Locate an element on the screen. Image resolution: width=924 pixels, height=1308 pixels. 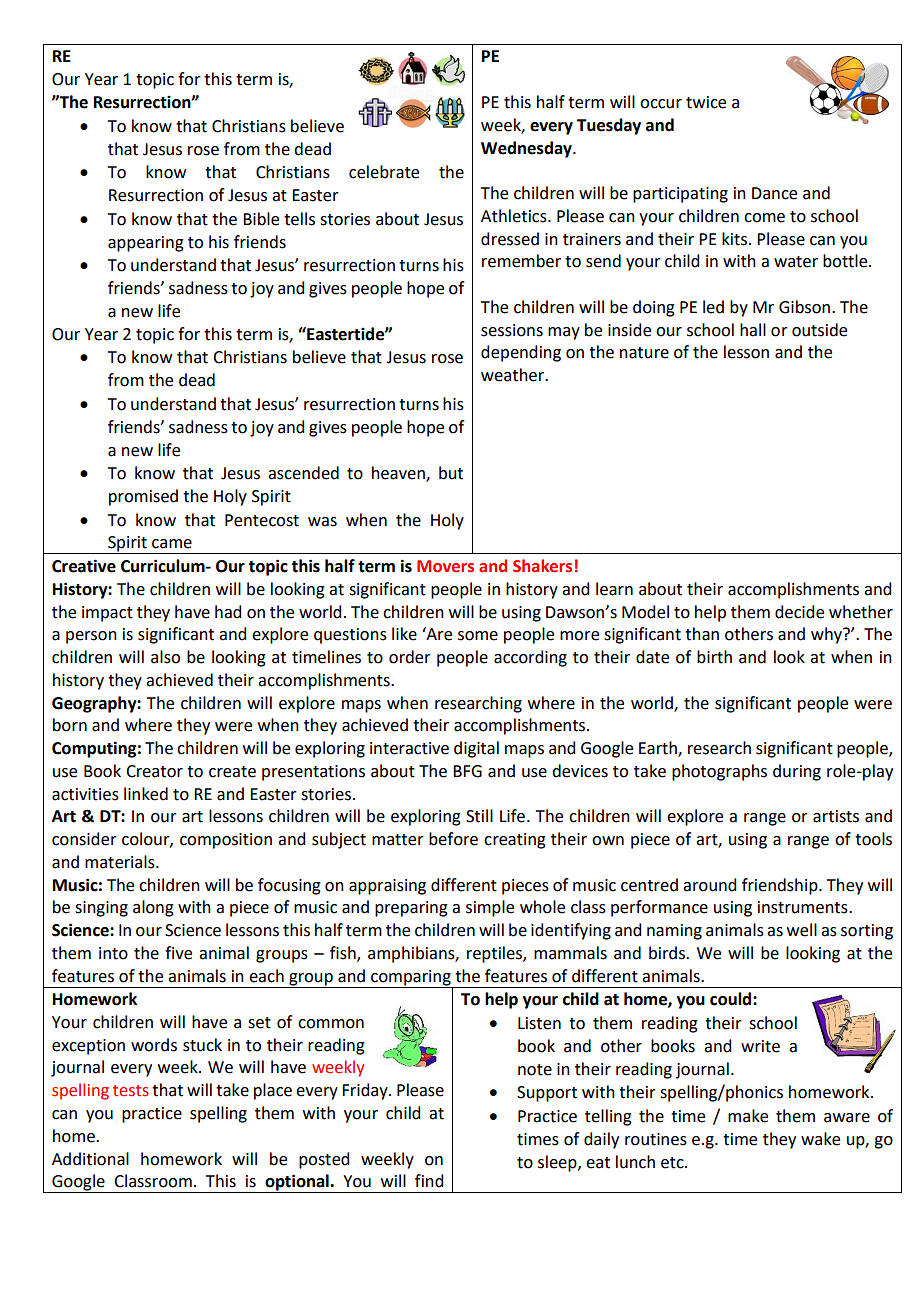
along is located at coordinates (153, 908).
